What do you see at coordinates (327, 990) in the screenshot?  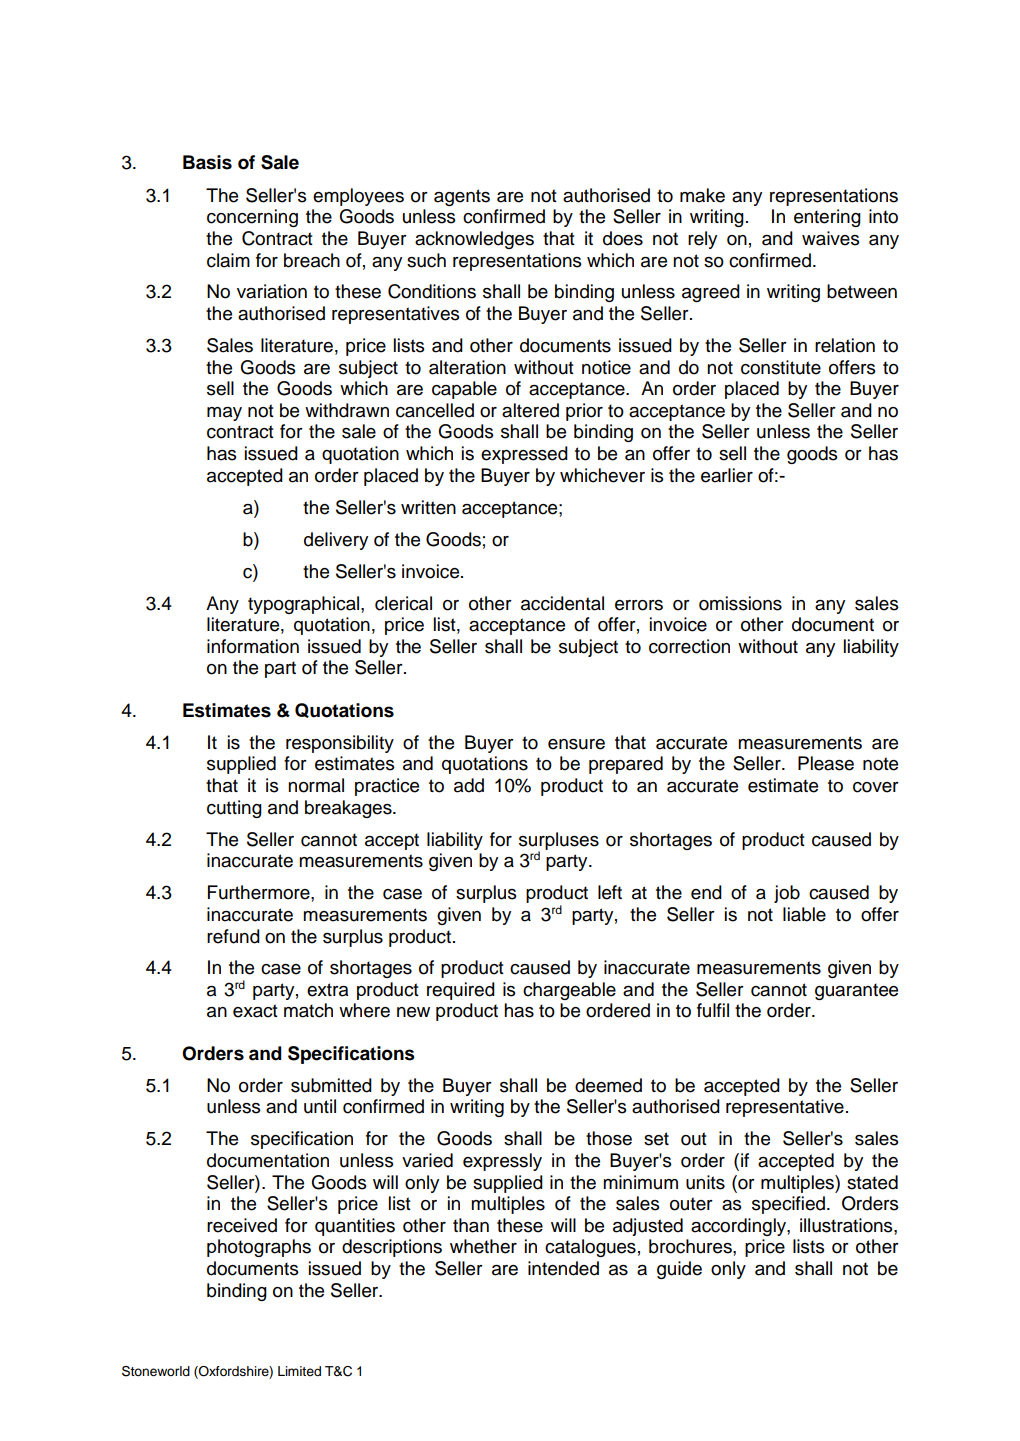 I see `extra` at bounding box center [327, 990].
